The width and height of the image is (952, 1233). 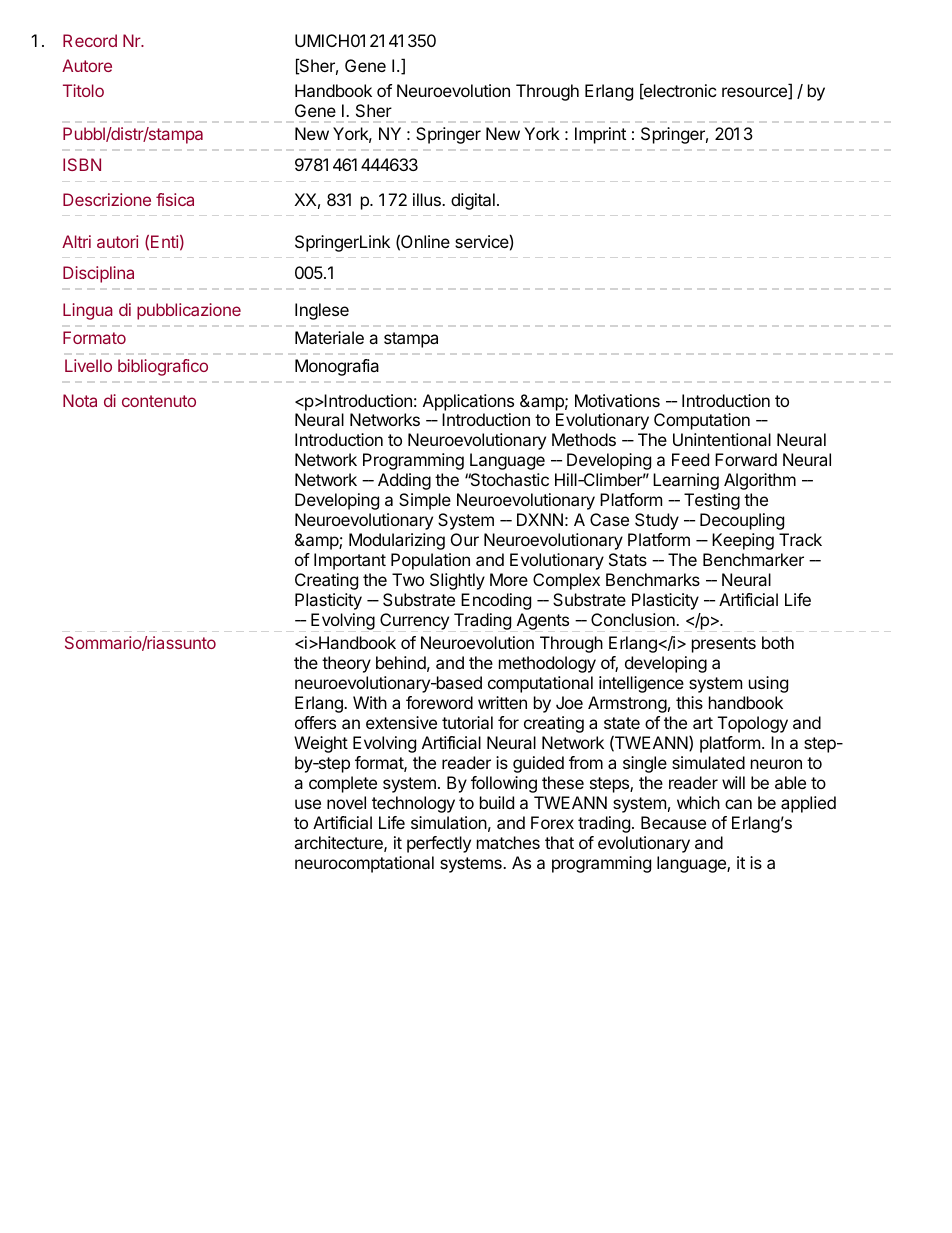 I want to click on novel, so click(x=346, y=802).
